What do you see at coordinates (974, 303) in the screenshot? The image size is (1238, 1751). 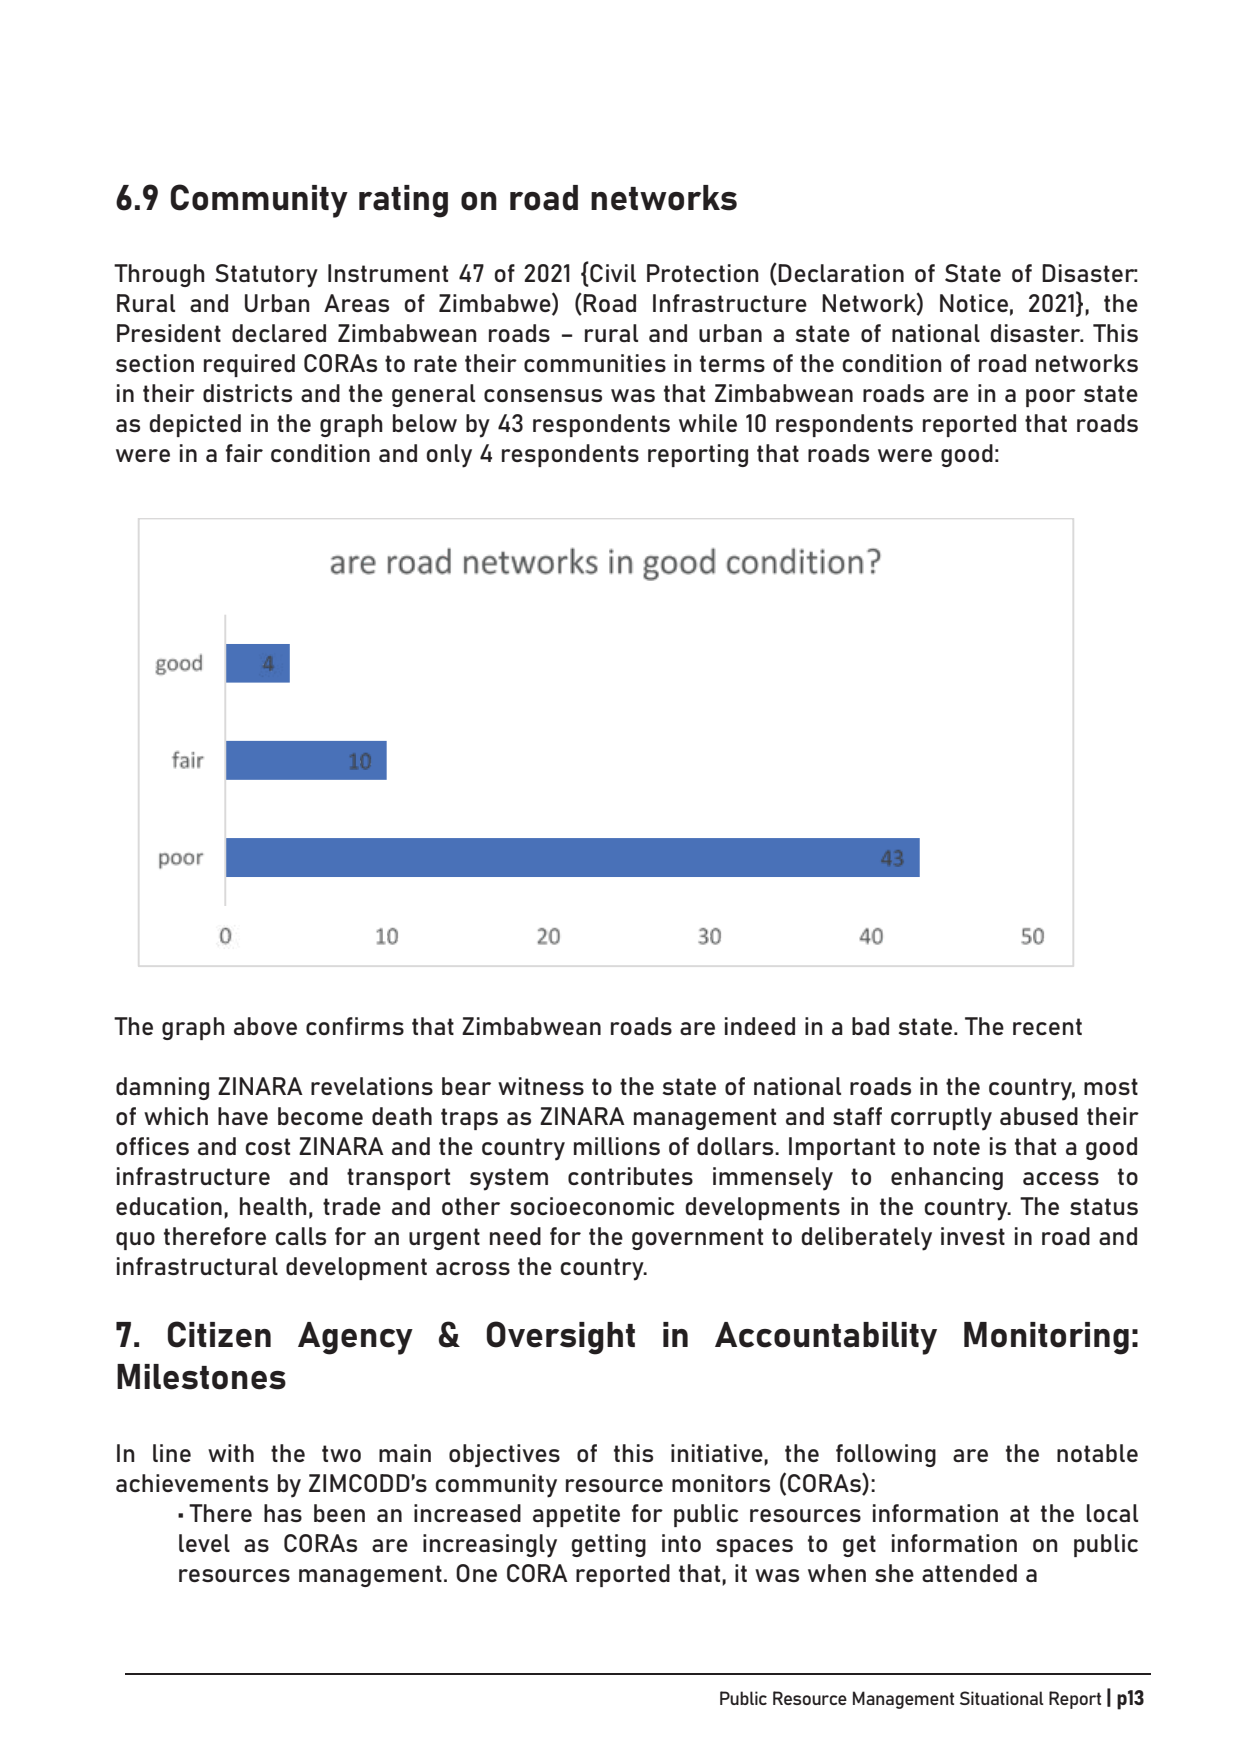 I see `Notice` at bounding box center [974, 303].
